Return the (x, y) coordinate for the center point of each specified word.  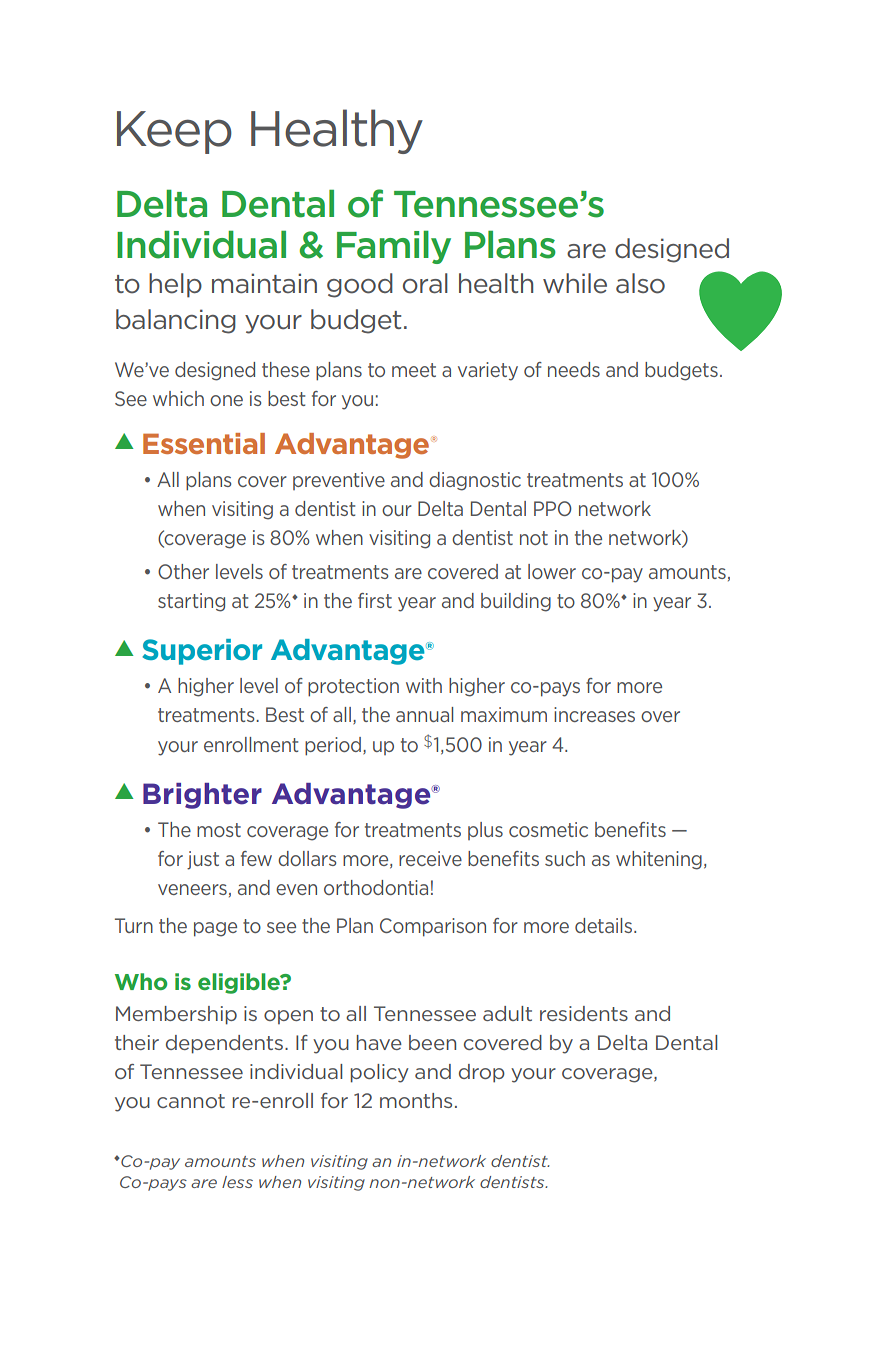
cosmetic (548, 829)
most (219, 830)
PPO (553, 508)
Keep (174, 132)
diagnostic (475, 481)
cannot (191, 1101)
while (575, 283)
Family (394, 247)
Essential (204, 443)
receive (430, 858)
